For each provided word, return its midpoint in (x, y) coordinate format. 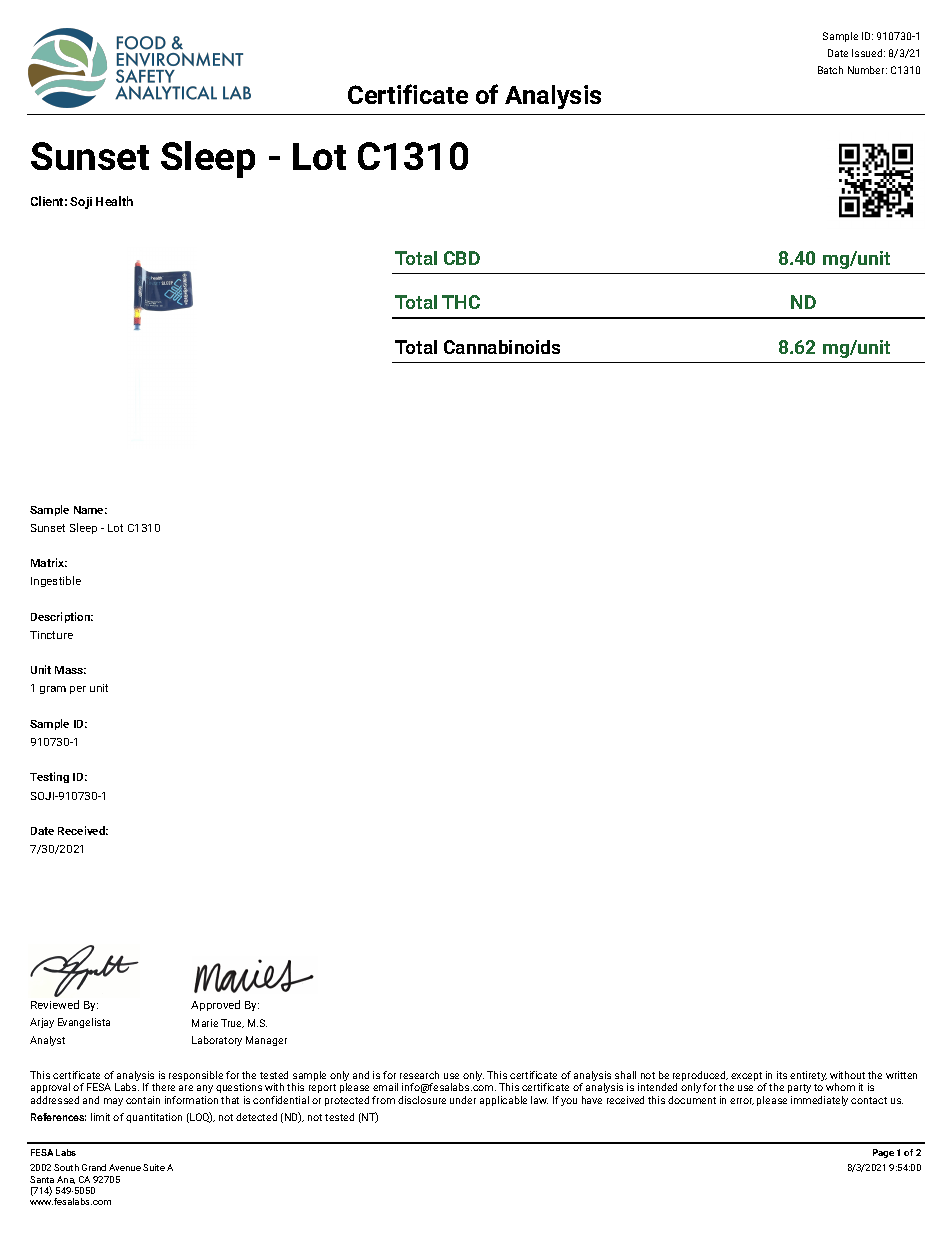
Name (90, 510)
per (78, 690)
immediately (819, 1101)
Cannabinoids (502, 347)
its (782, 1075)
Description (62, 617)
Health (114, 201)
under (463, 1100)
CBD (462, 258)
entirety (808, 1076)
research (419, 1075)
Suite (154, 1167)
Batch (830, 70)
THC (461, 302)
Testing (49, 777)
